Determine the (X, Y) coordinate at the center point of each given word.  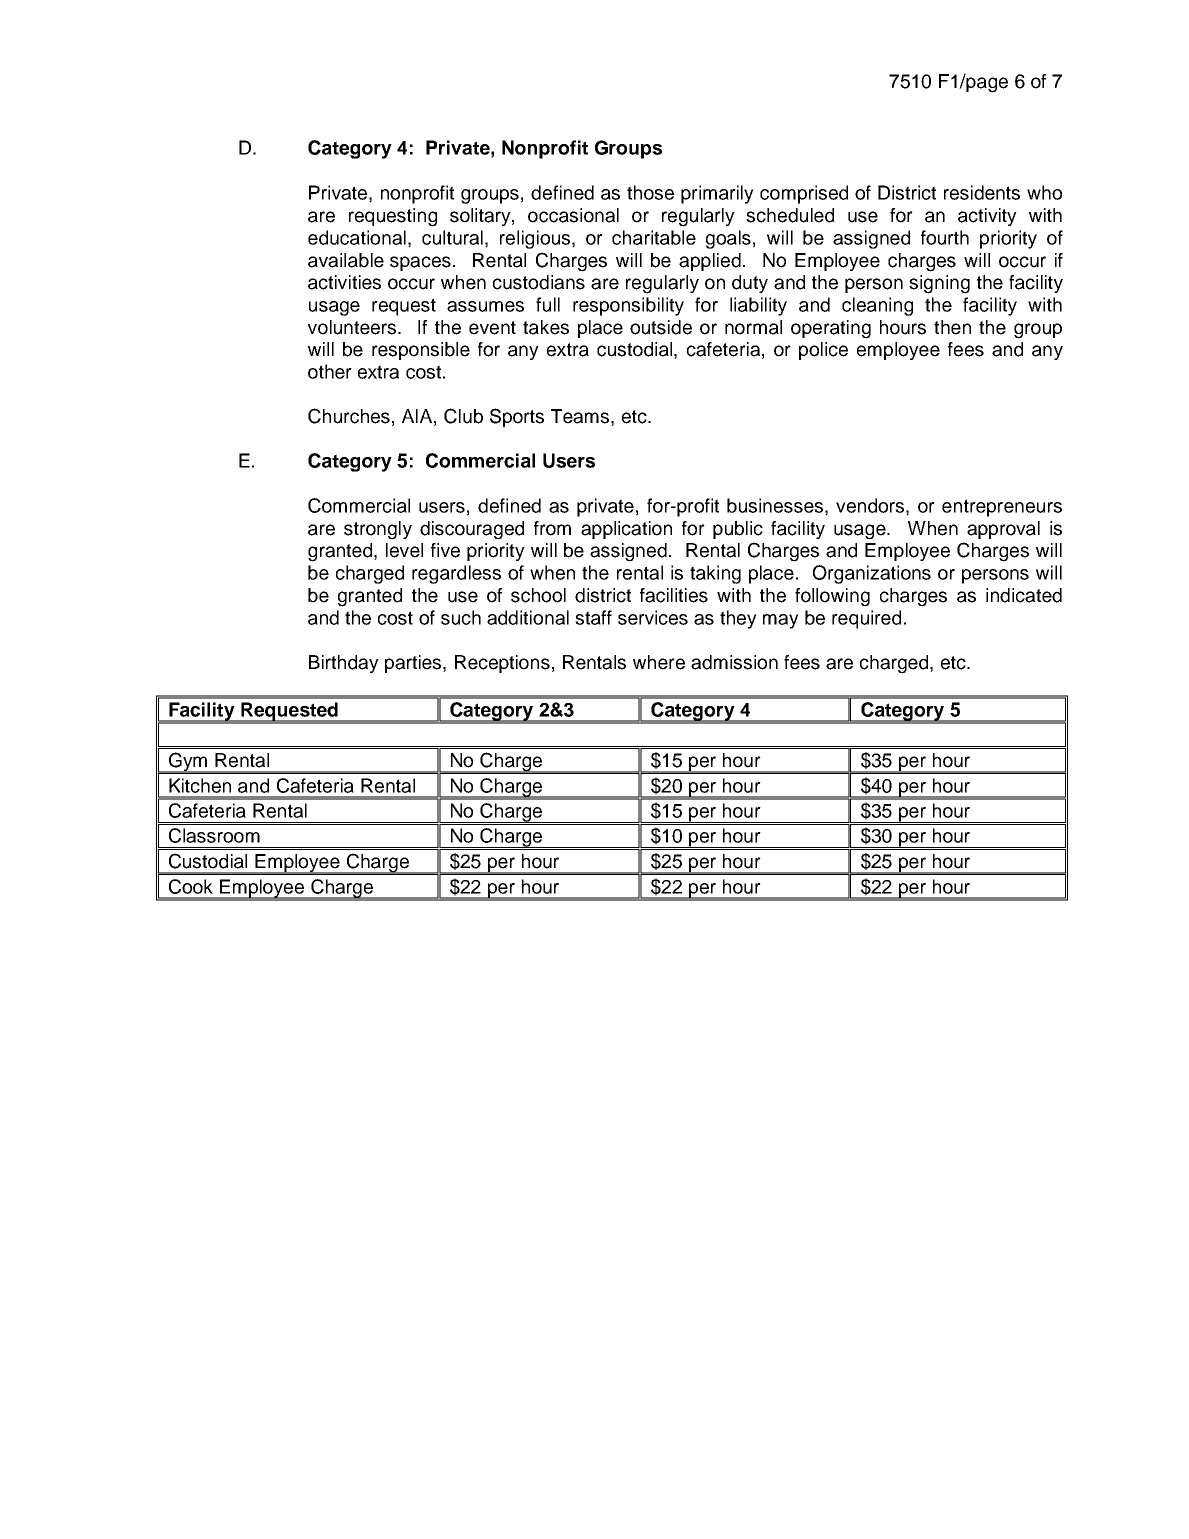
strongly (378, 530)
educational (357, 237)
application (626, 530)
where (659, 662)
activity (987, 217)
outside (661, 327)
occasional (573, 215)
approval (1003, 530)
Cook (191, 886)
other (330, 371)
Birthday (344, 664)
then (952, 327)
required (866, 619)
